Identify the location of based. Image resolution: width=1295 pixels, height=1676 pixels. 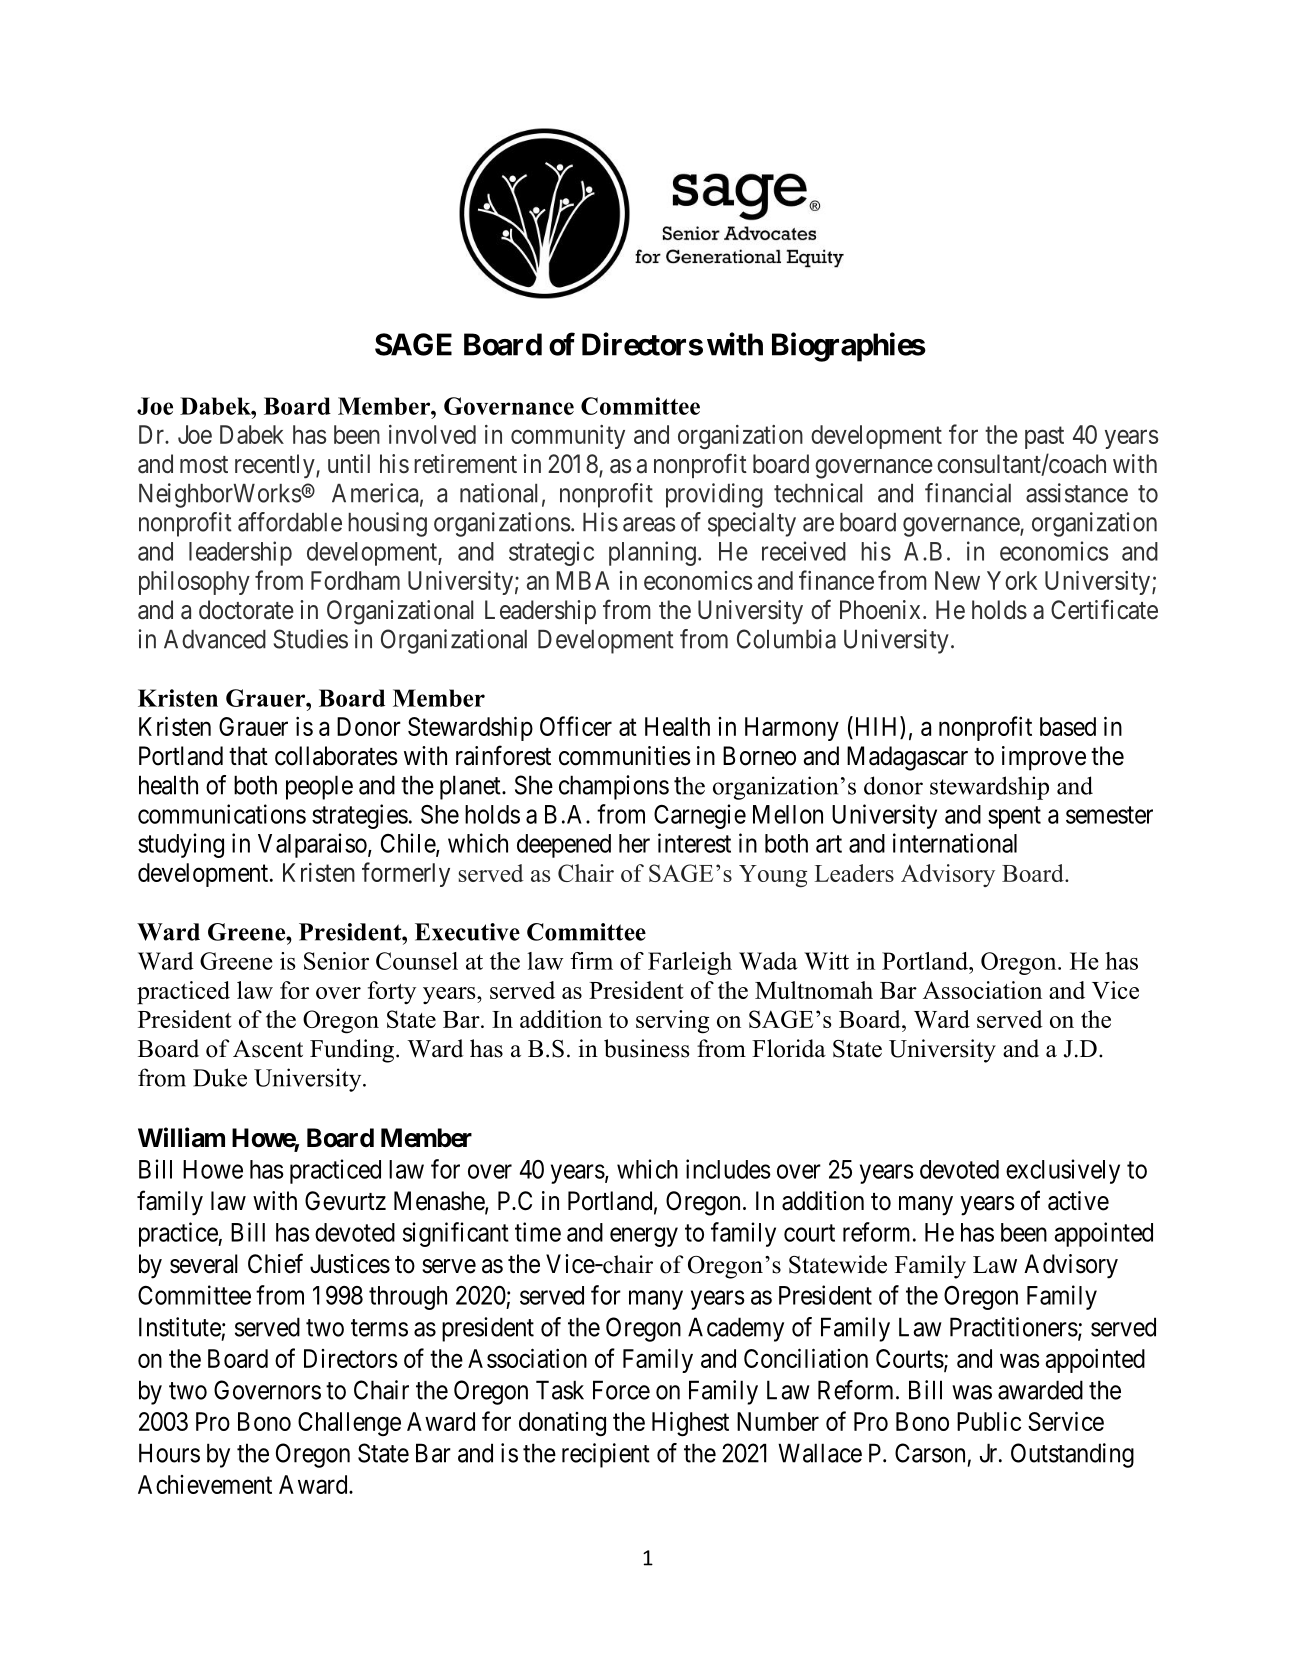
(1068, 726).
